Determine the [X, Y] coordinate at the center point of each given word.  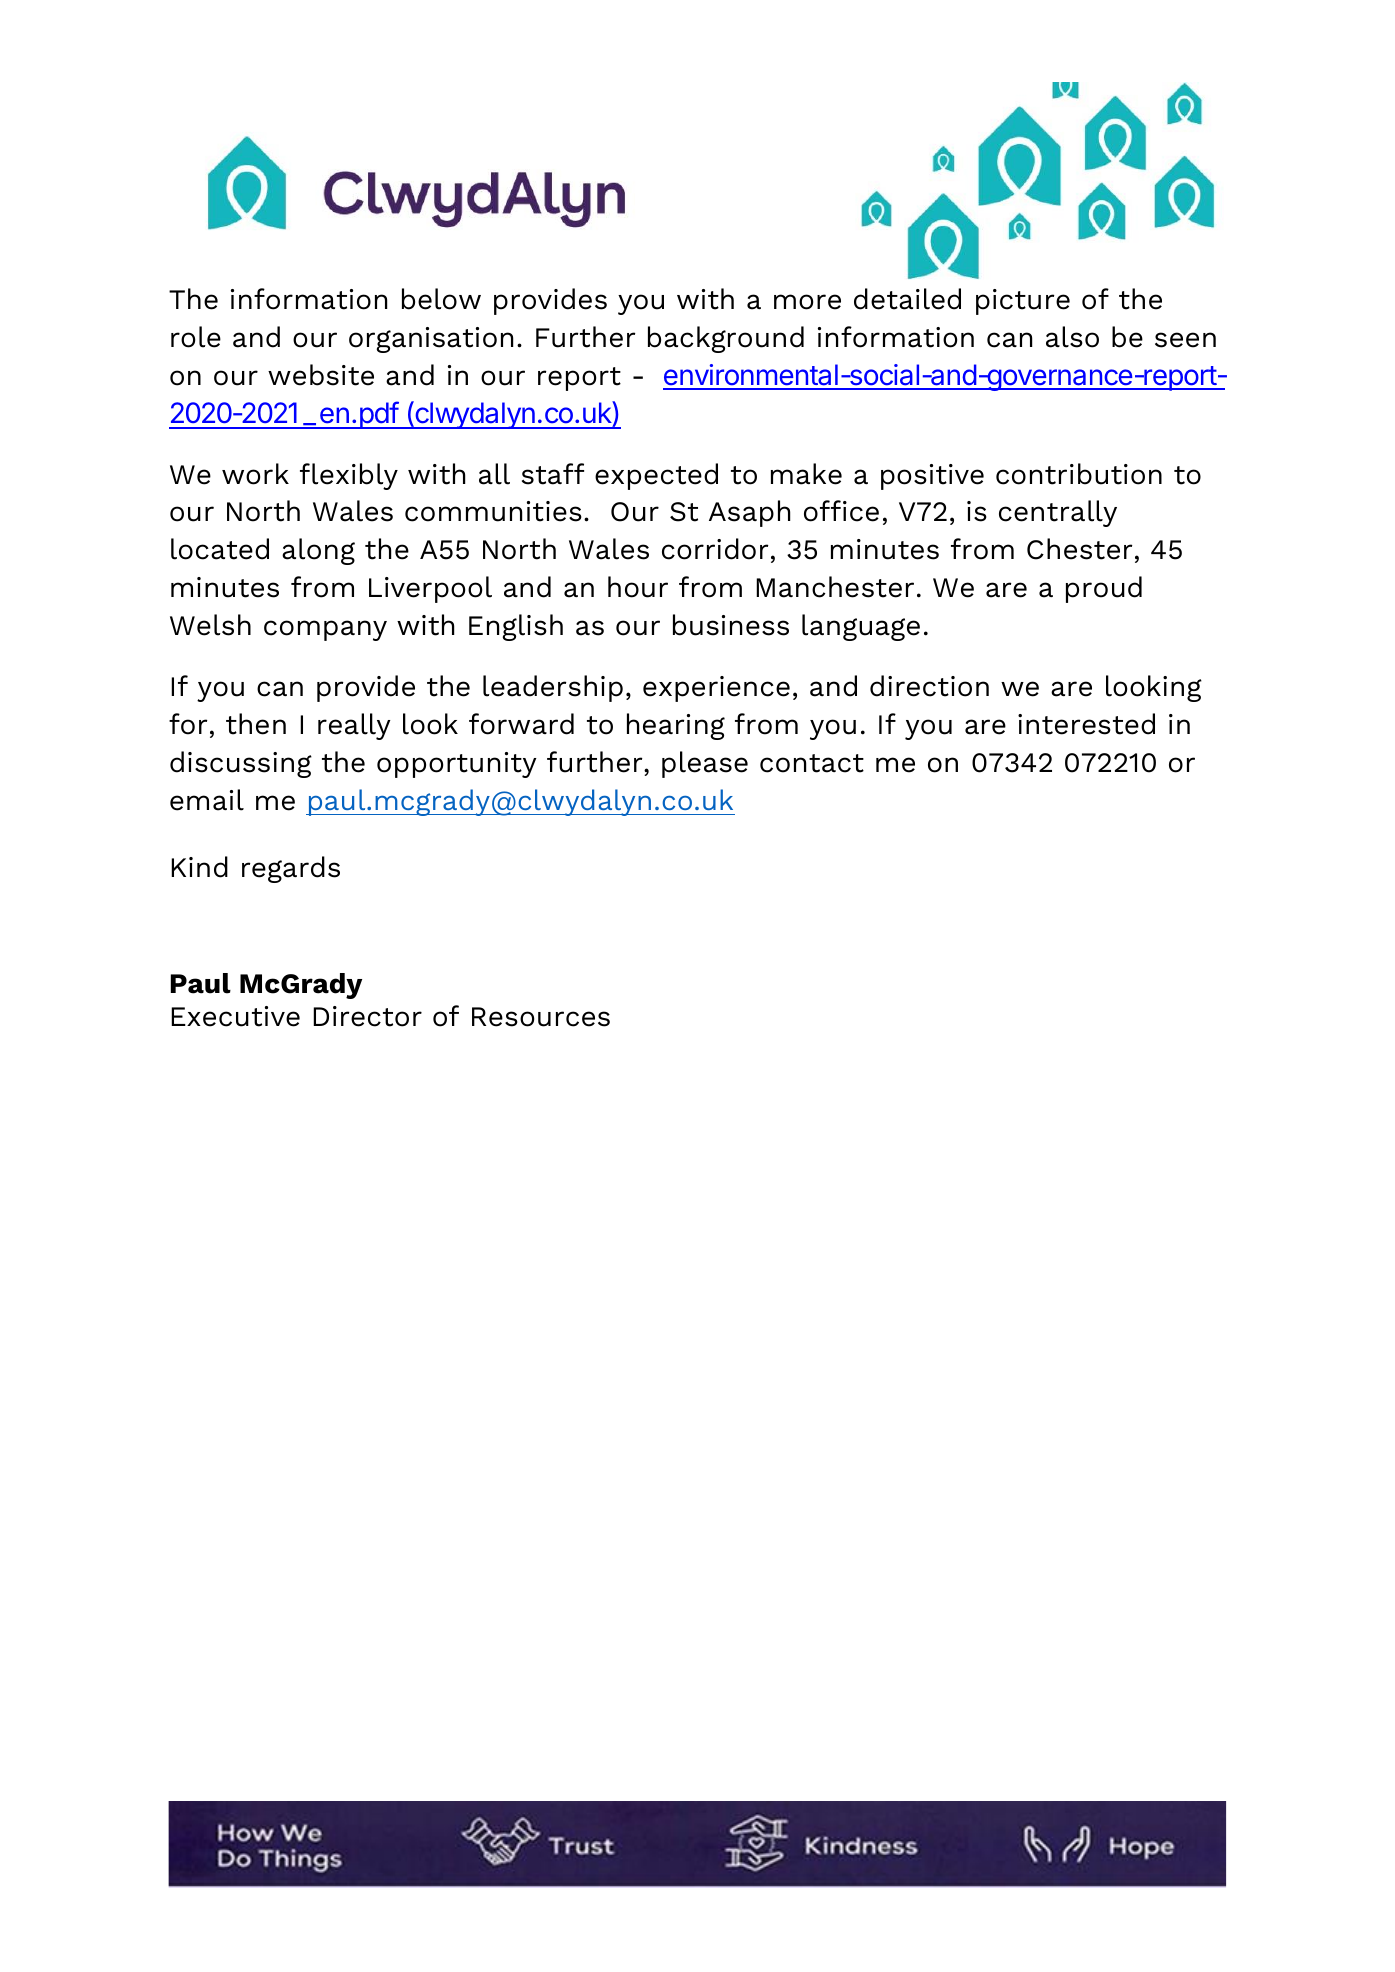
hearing [676, 726]
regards [291, 869]
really [354, 726]
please [705, 764]
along [318, 551]
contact [812, 763]
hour [638, 587]
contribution [1079, 474]
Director [367, 1016]
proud [1104, 589]
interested [1086, 724]
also [1072, 337]
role [196, 337]
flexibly [349, 476]
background [726, 339]
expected [656, 476]
